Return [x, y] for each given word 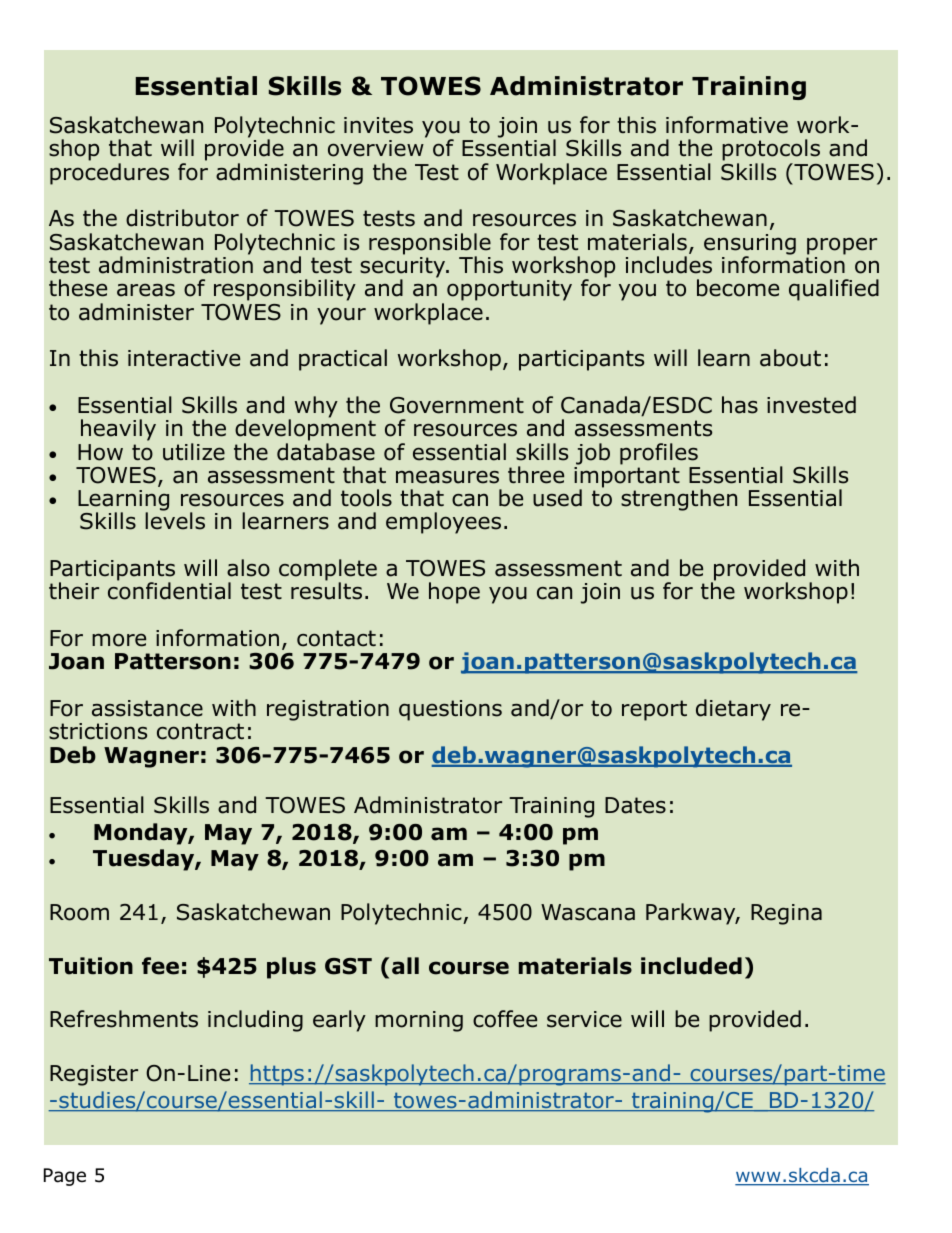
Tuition [91, 966]
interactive [184, 358]
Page [65, 1177]
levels [175, 521]
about [790, 358]
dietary [733, 710]
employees [443, 523]
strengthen [679, 500]
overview [376, 148]
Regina [786, 914]
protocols [771, 151]
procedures [109, 174]
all [405, 966]
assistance [147, 708]
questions [450, 710]
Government [457, 405]
